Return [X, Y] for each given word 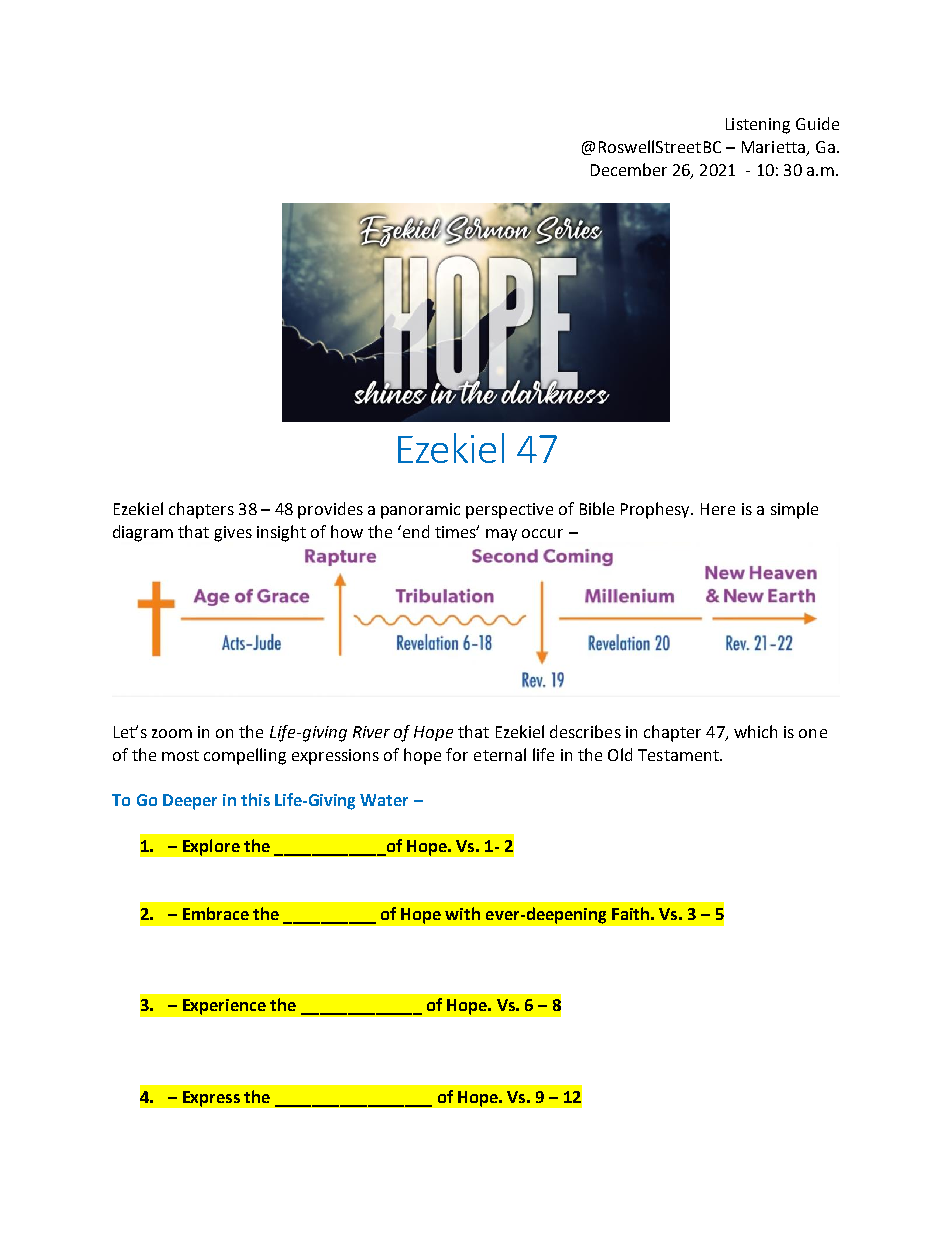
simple [794, 510]
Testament [679, 755]
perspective [509, 511]
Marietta [775, 148]
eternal [500, 754]
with [462, 913]
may [501, 535]
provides [330, 510]
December [629, 169]
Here [718, 509]
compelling [245, 756]
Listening [758, 126]
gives [233, 534]
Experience [224, 1007]
